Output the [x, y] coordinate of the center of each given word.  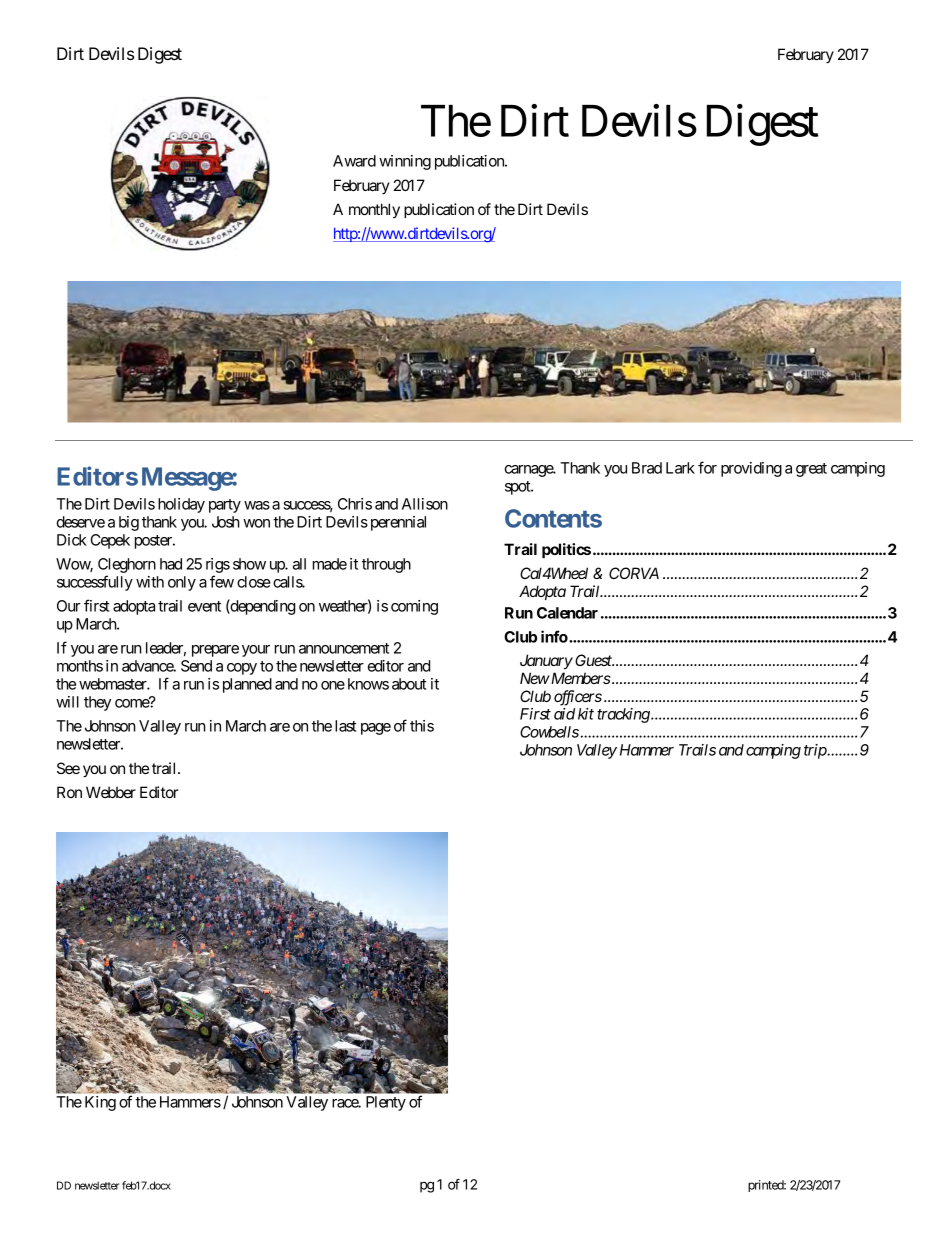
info [554, 636]
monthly [374, 210]
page [376, 729]
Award [354, 161]
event [204, 606]
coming [414, 607]
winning [405, 162]
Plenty [386, 1103]
